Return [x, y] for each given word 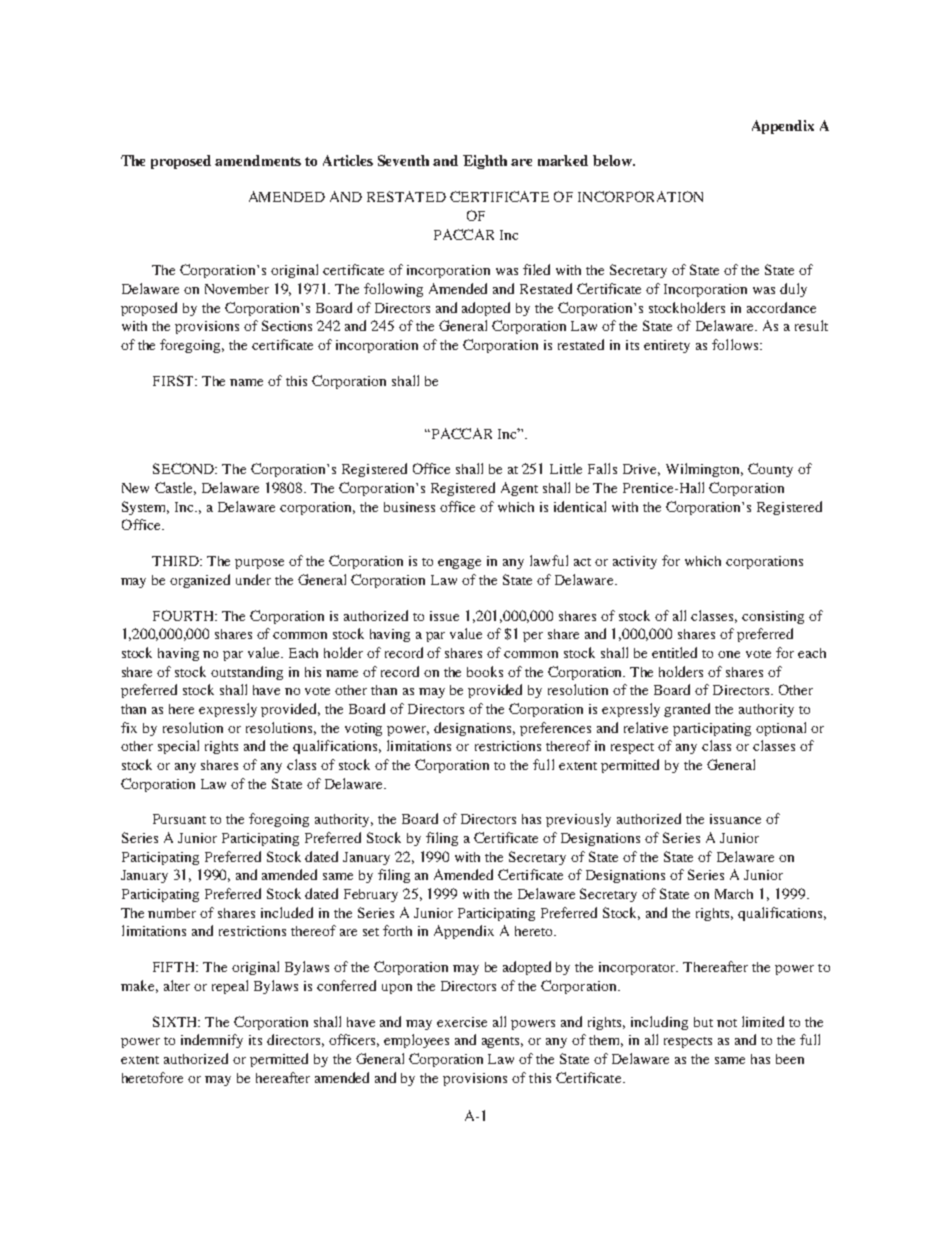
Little [566, 468]
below [614, 160]
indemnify [212, 1041]
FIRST [175, 380]
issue [444, 616]
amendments [258, 160]
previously [578, 820]
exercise [462, 1022]
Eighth [485, 162]
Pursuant [179, 819]
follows [736, 344]
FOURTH [185, 615]
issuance [735, 819]
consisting [773, 617]
